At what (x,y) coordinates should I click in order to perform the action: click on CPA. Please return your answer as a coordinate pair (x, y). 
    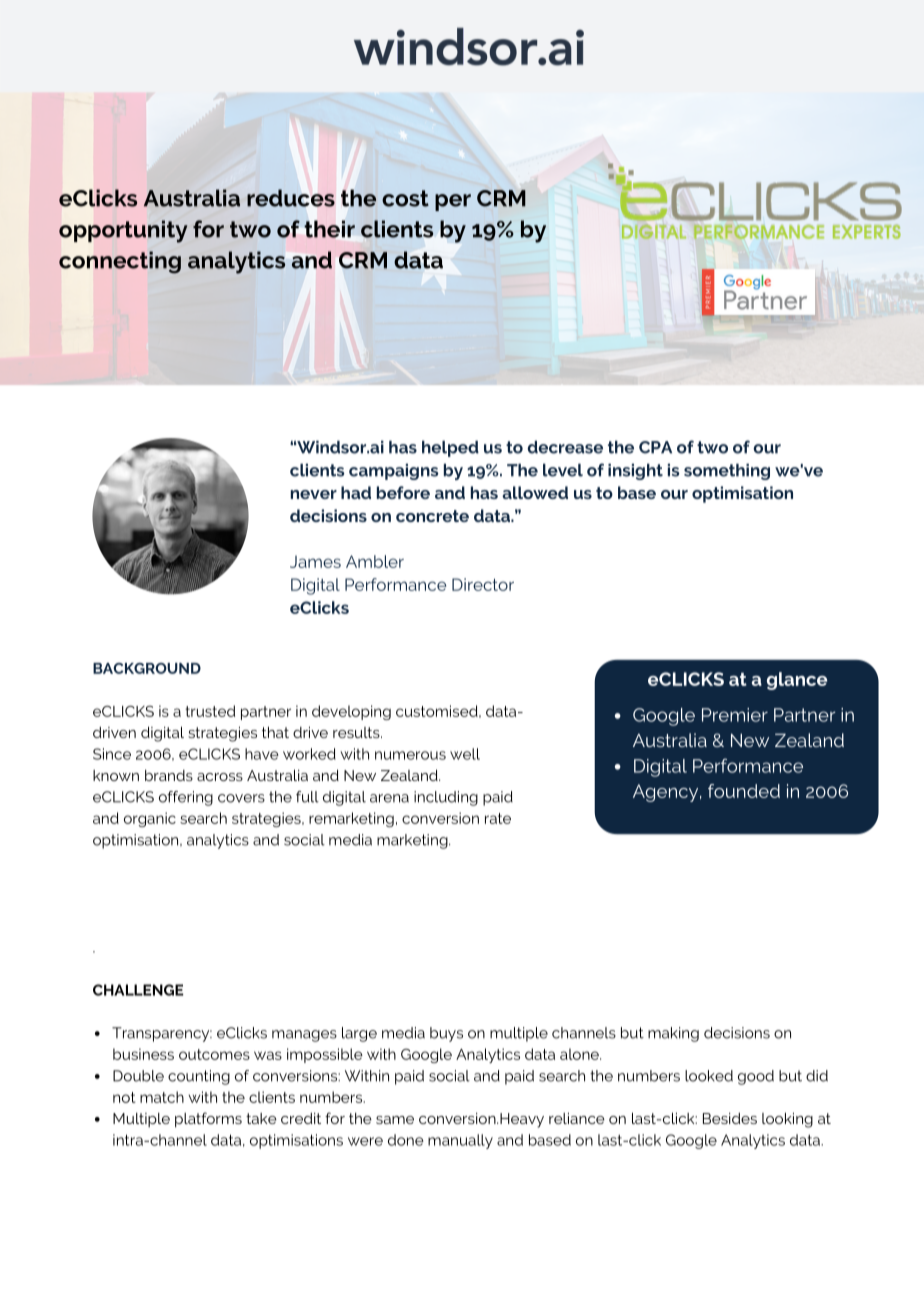
    Looking at the image, I should click on (655, 447).
